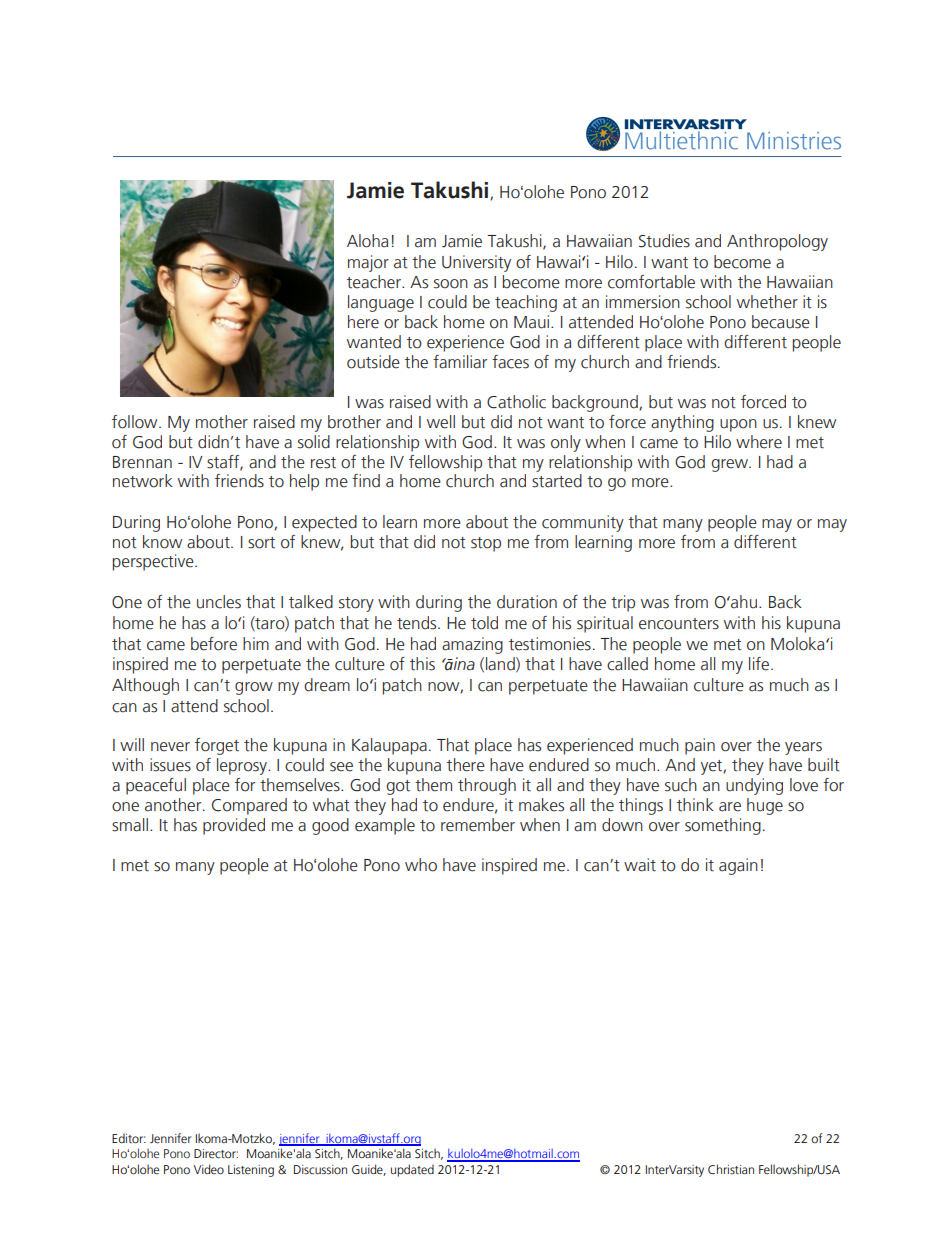 The width and height of the image is (952, 1233). Describe the element at coordinates (476, 263) in the image. I see `University` at that location.
